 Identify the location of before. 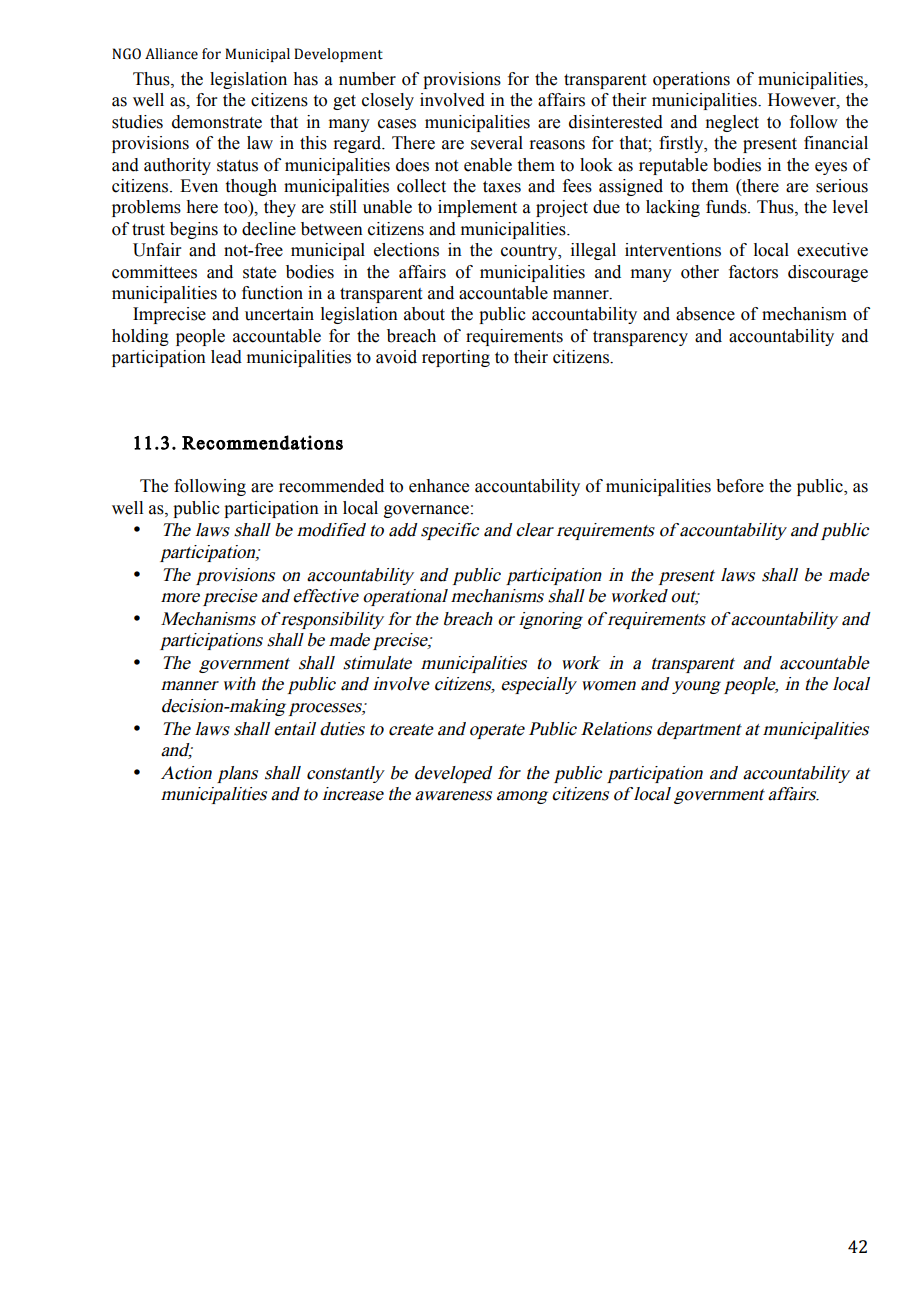
(740, 486).
